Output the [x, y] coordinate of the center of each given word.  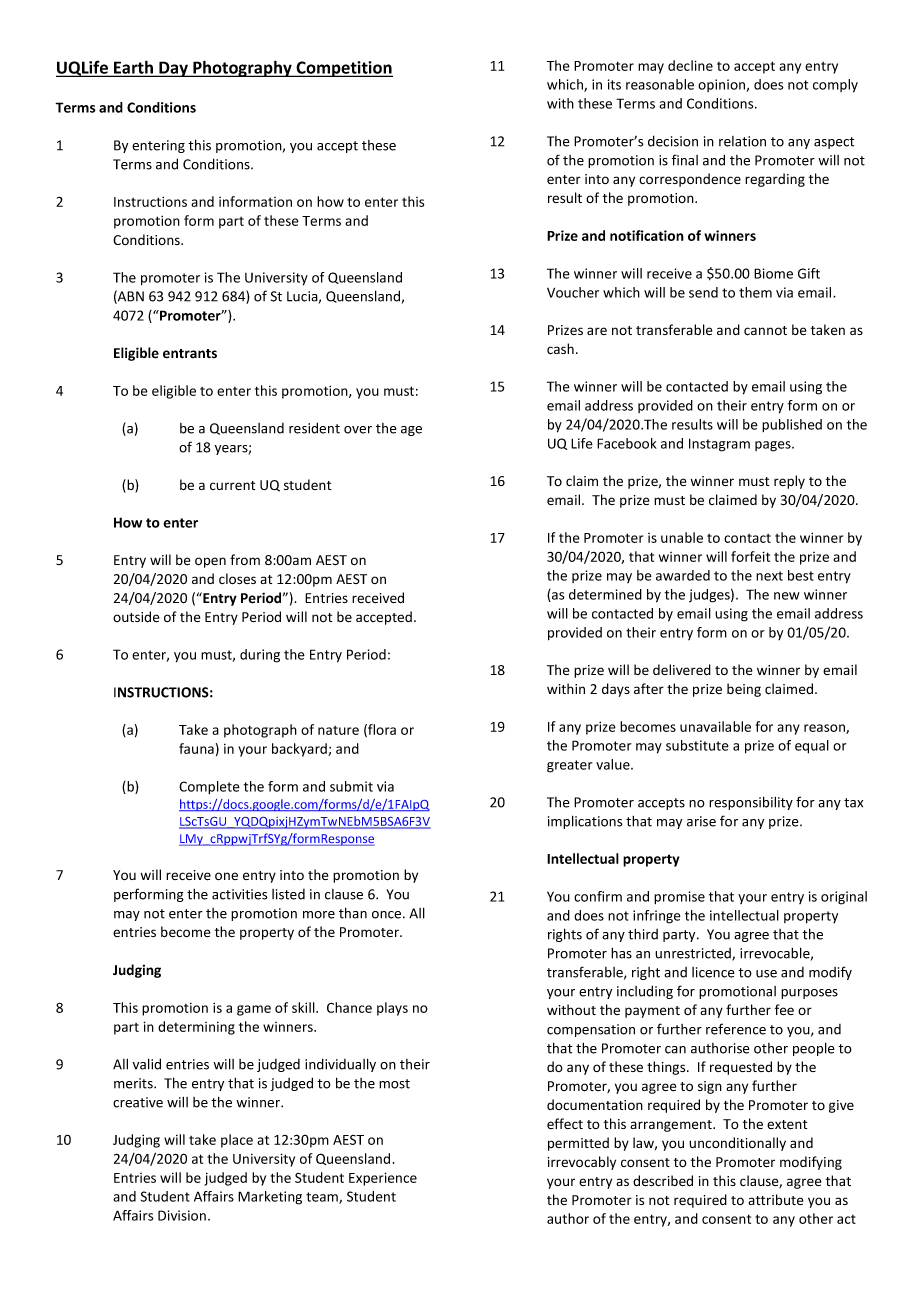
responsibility [751, 803]
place [237, 1141]
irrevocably [582, 1163]
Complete [209, 787]
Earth [133, 68]
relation [742, 141]
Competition [343, 69]
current [232, 485]
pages [774, 446]
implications [585, 822]
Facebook [627, 443]
